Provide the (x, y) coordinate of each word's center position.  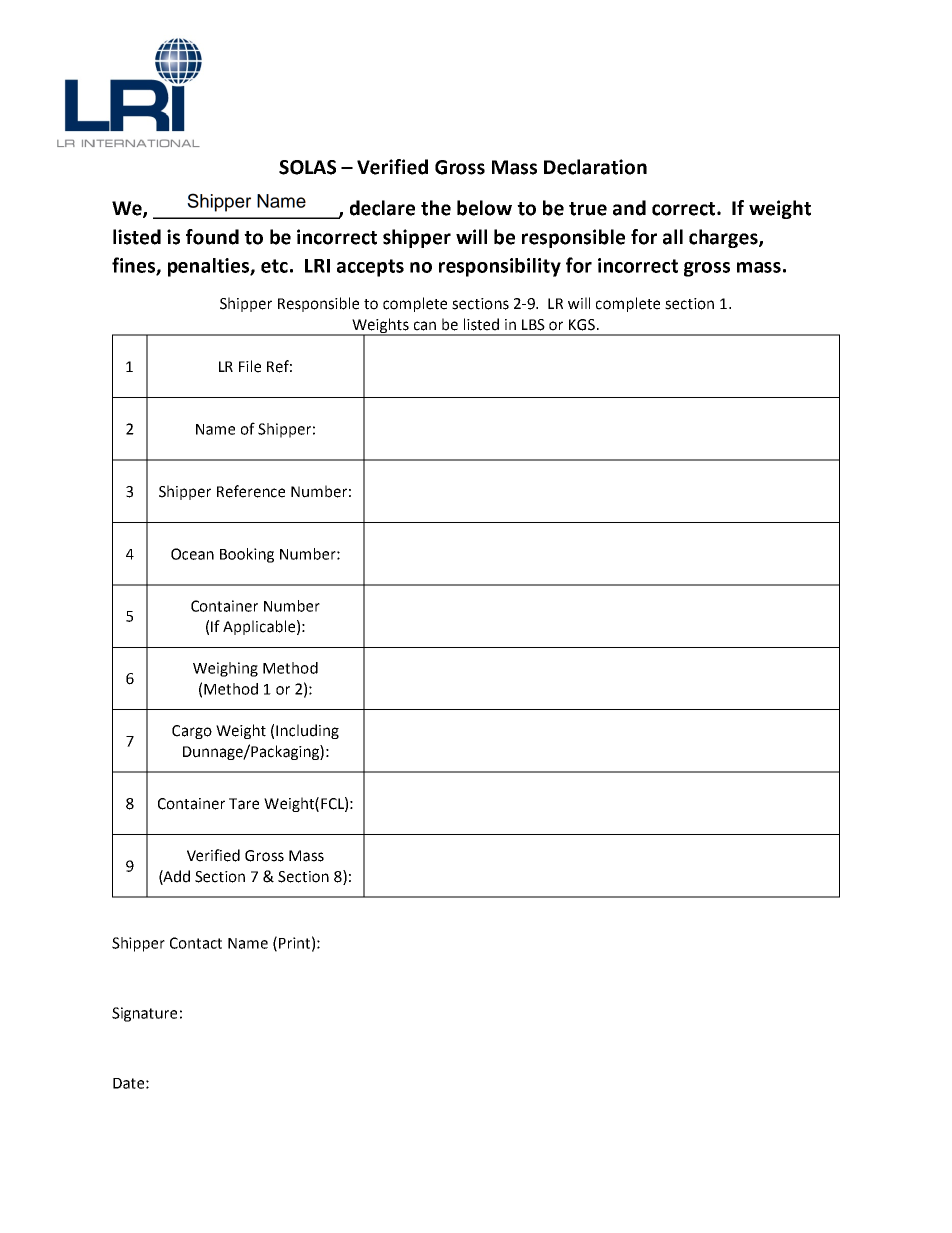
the (436, 208)
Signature (144, 1014)
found (212, 237)
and (629, 208)
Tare (244, 804)
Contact (196, 943)
